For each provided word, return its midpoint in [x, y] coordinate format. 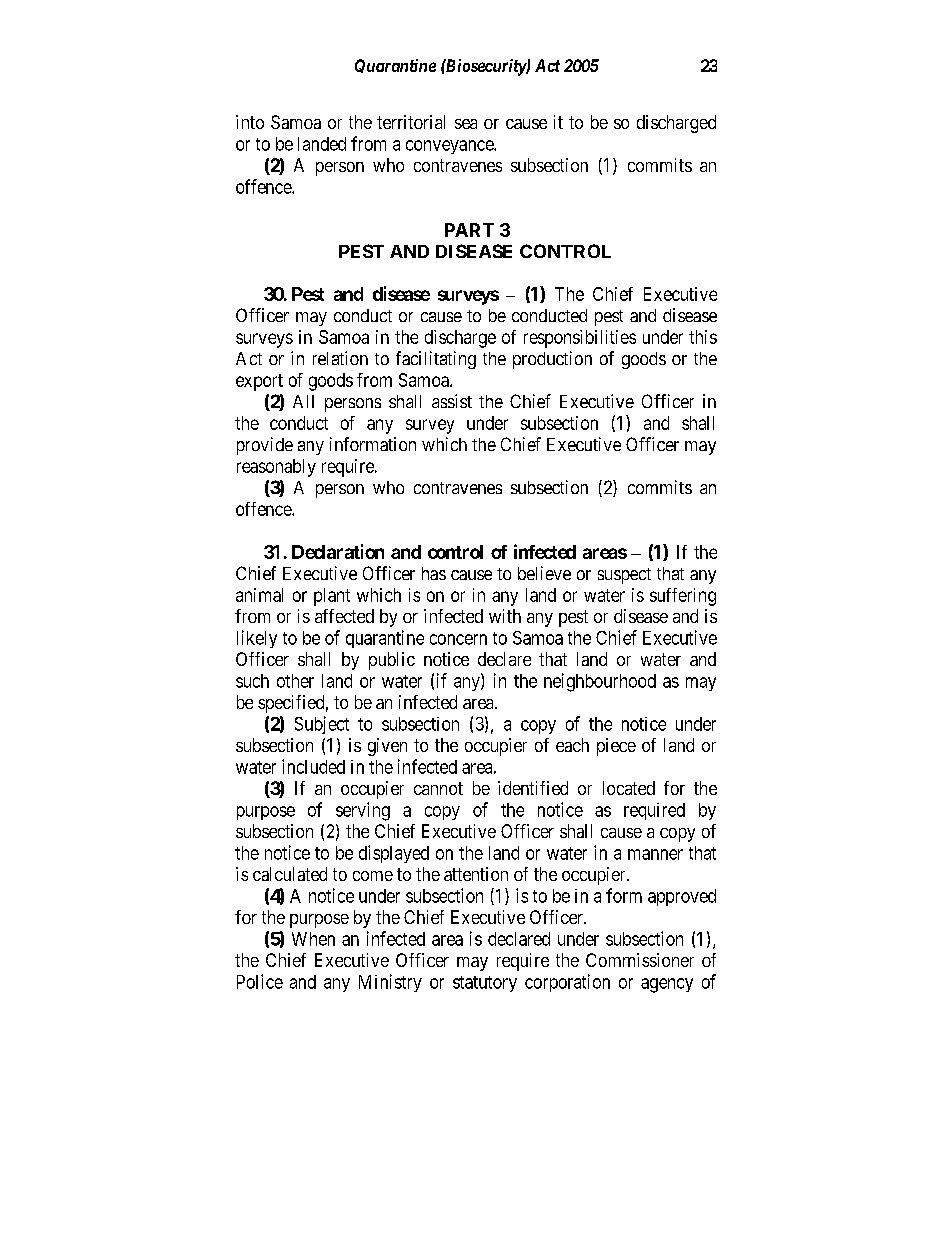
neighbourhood [600, 682]
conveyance [450, 147]
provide [265, 446]
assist [452, 401]
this [703, 337]
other [295, 681]
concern [458, 639]
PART [469, 230]
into [250, 122]
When [313, 939]
